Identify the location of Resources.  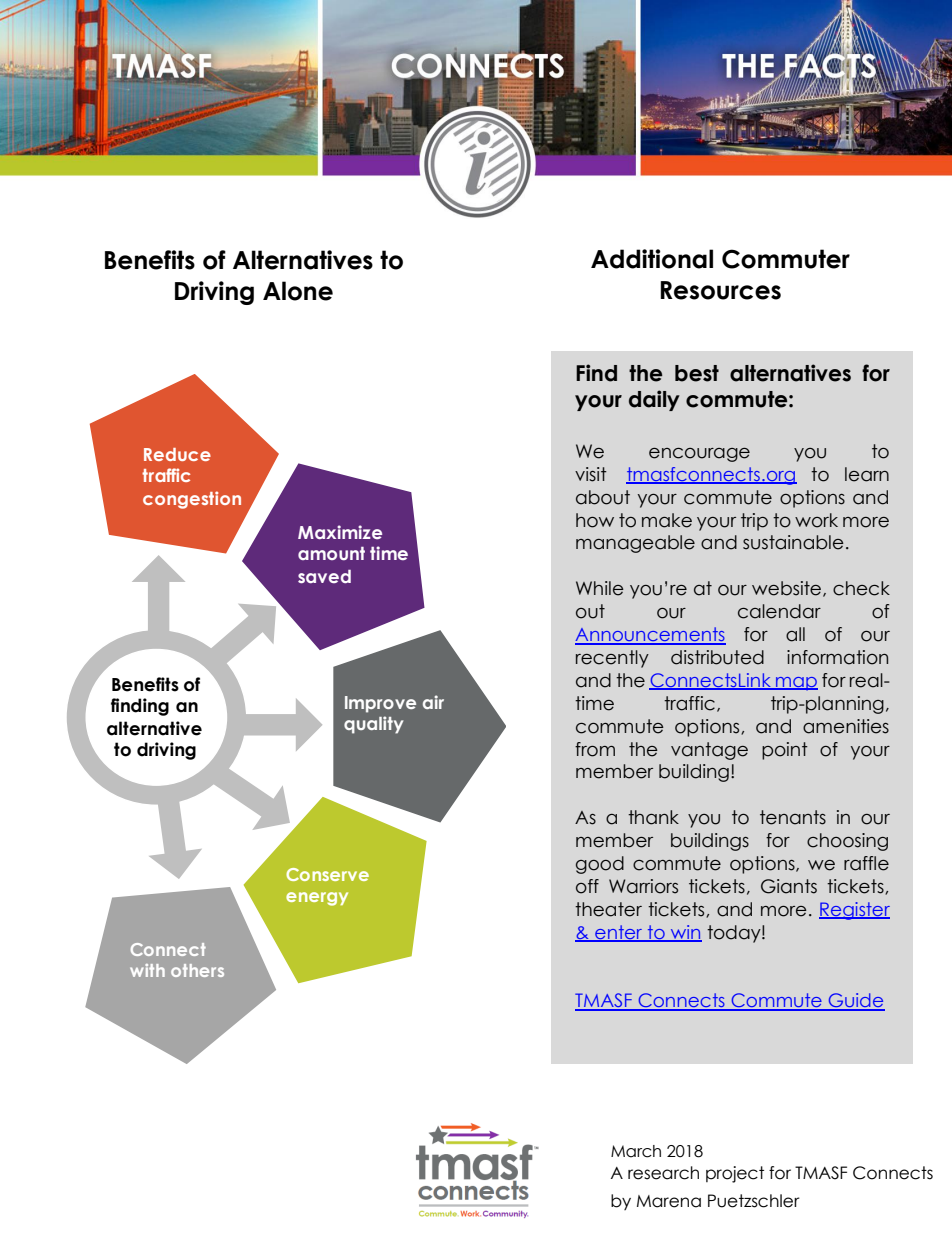
(720, 290).
